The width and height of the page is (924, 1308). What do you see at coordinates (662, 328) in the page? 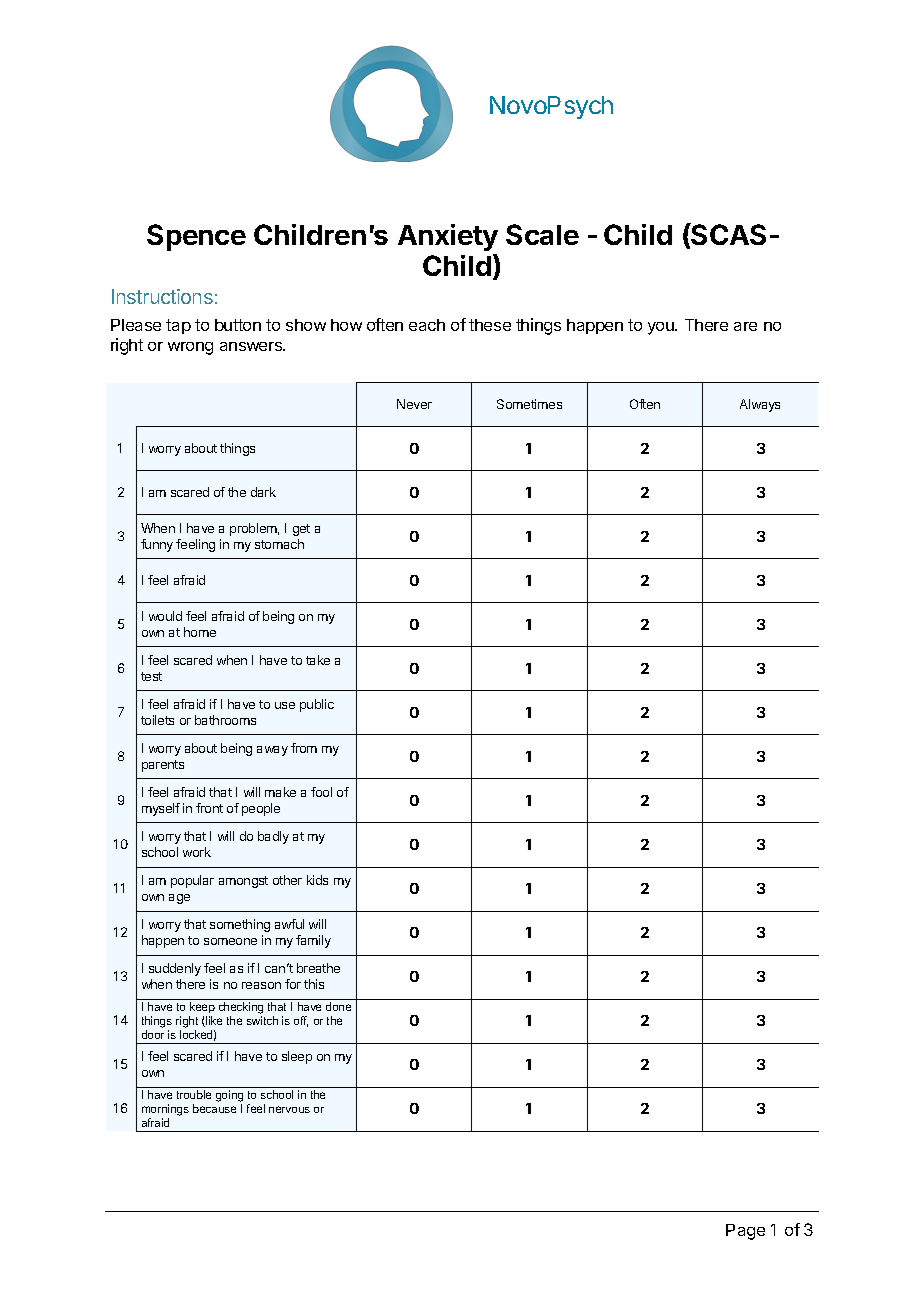
I see `you` at bounding box center [662, 328].
